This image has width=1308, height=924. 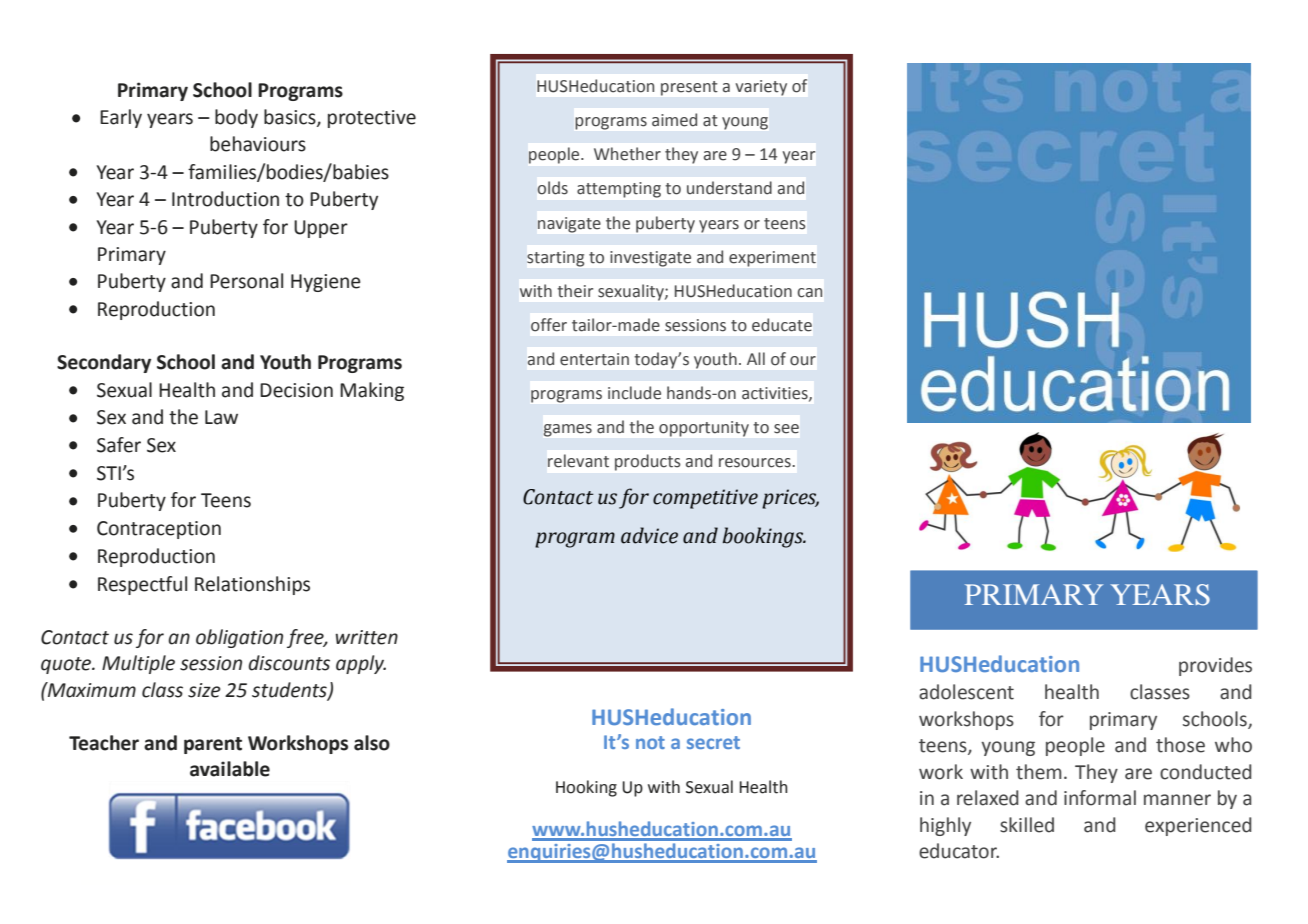 I want to click on can, so click(x=809, y=293).
